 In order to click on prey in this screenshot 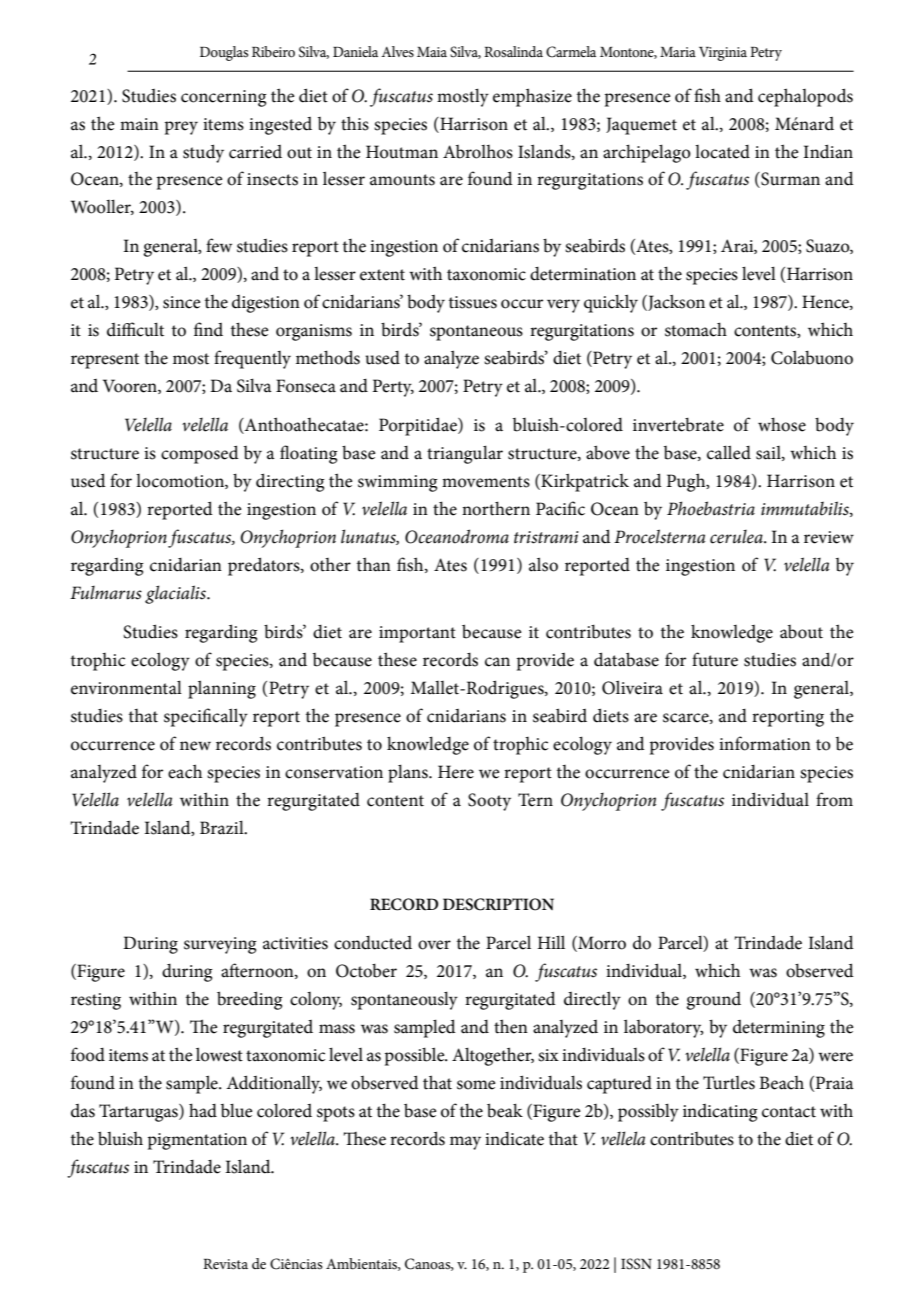, I will do `click(181, 128)`.
